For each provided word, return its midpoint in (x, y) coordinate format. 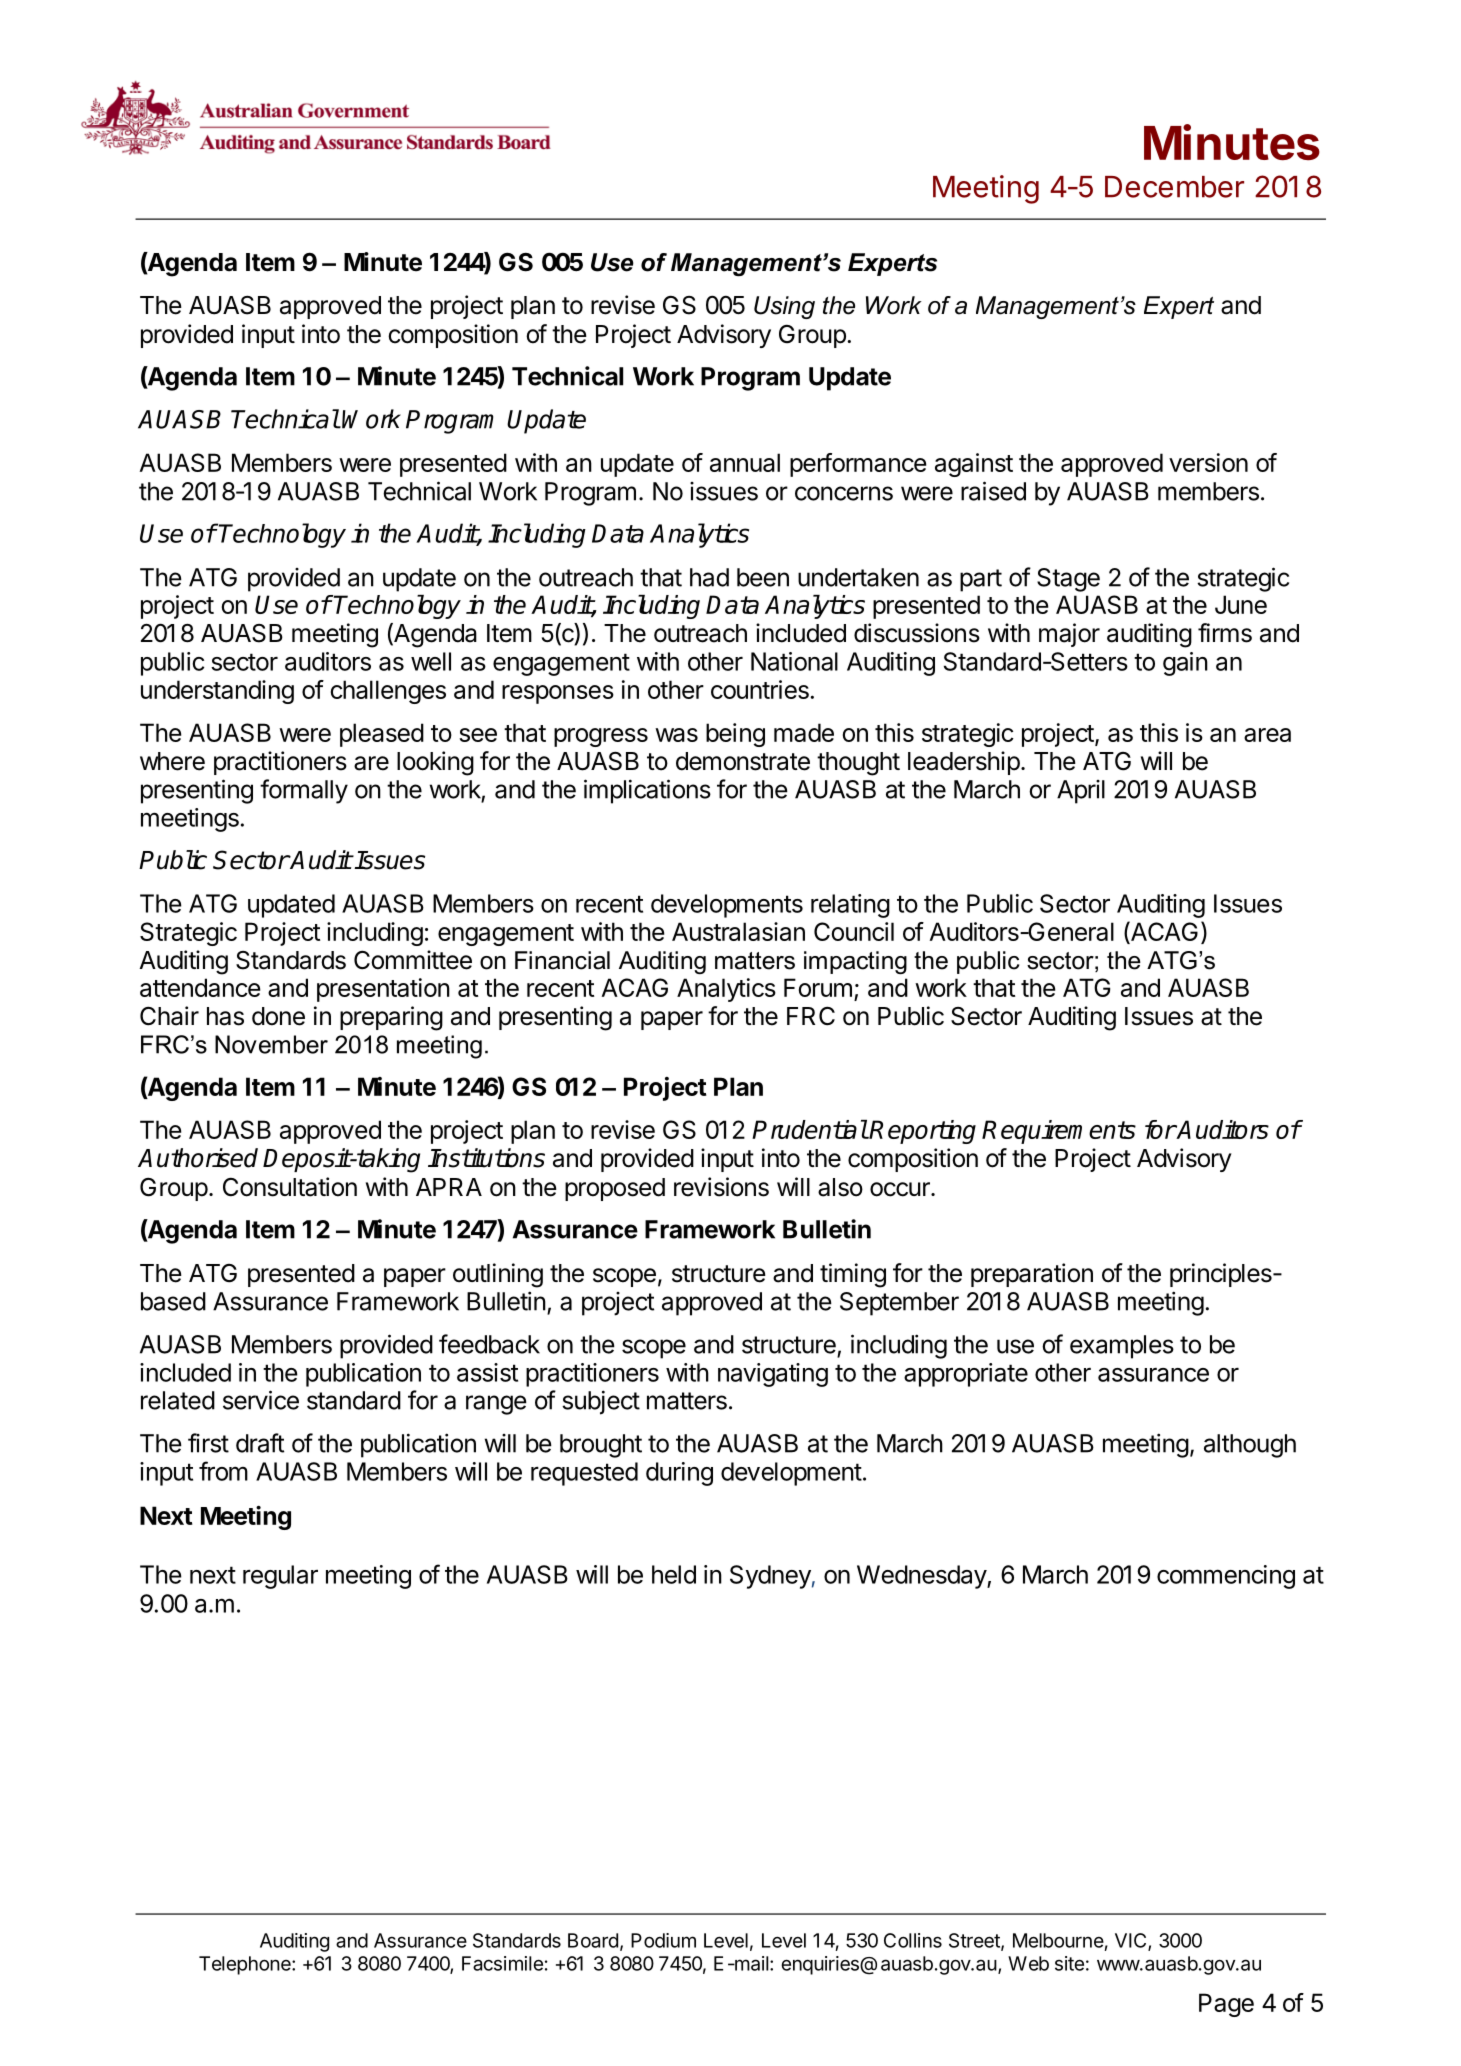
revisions (721, 1187)
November (271, 1044)
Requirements (1059, 1132)
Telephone (246, 1965)
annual (745, 462)
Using (784, 307)
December (1174, 187)
